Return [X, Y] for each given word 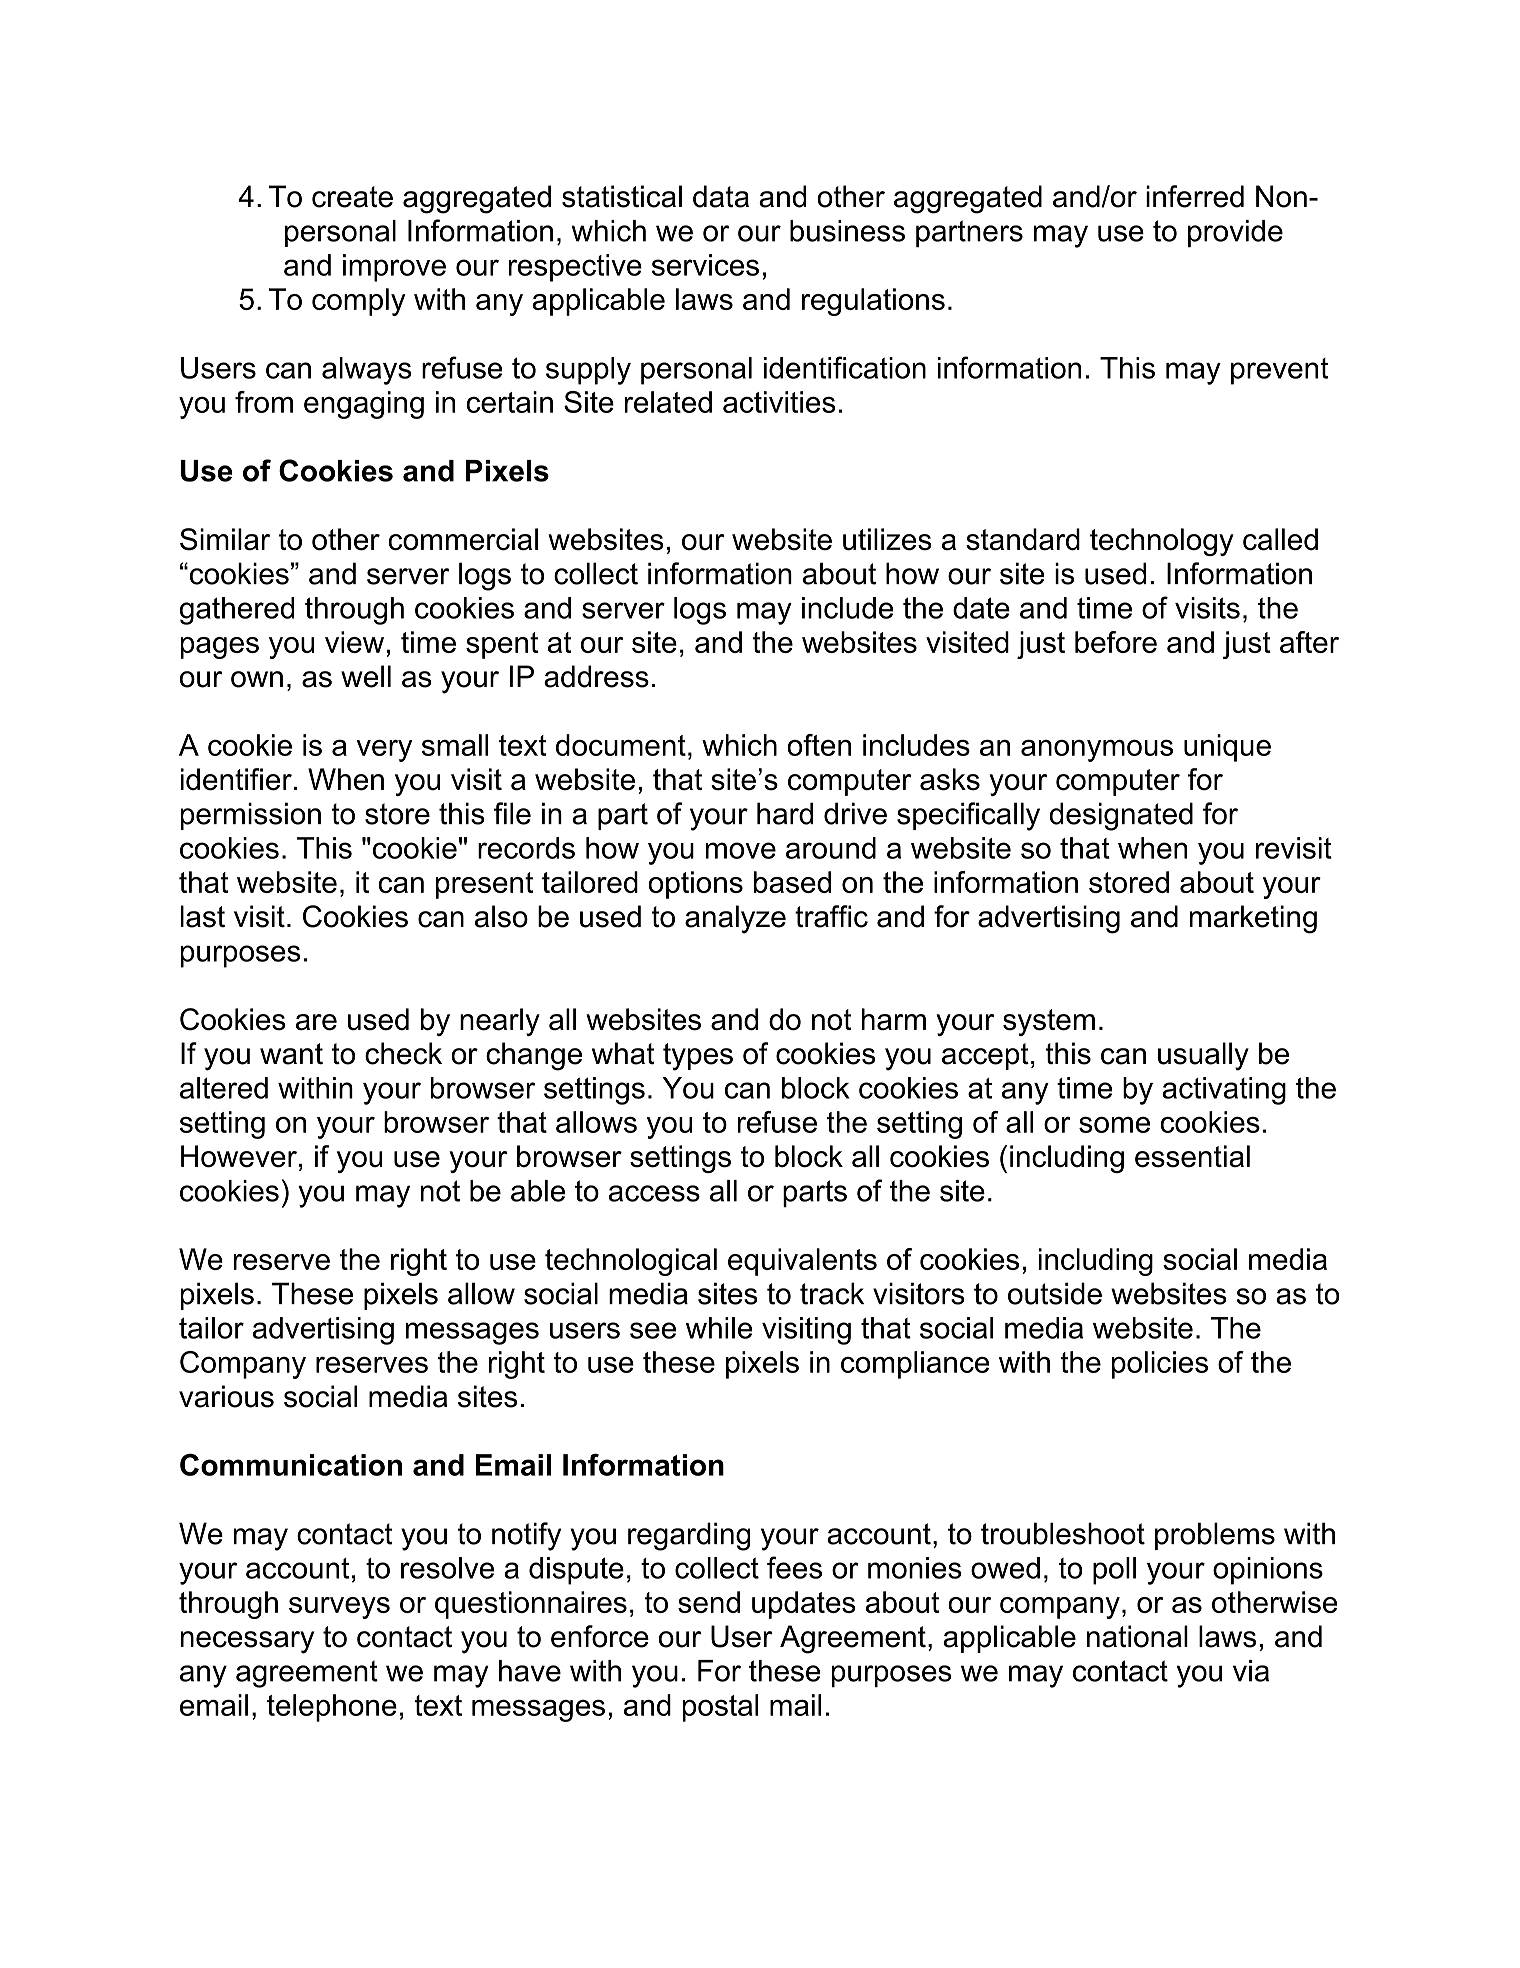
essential [1192, 1156]
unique [1227, 748]
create [352, 197]
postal [720, 1708]
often [819, 745]
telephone [332, 1708]
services [705, 265]
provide [1235, 233]
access [654, 1193]
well [366, 676]
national [1137, 1636]
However [239, 1156]
